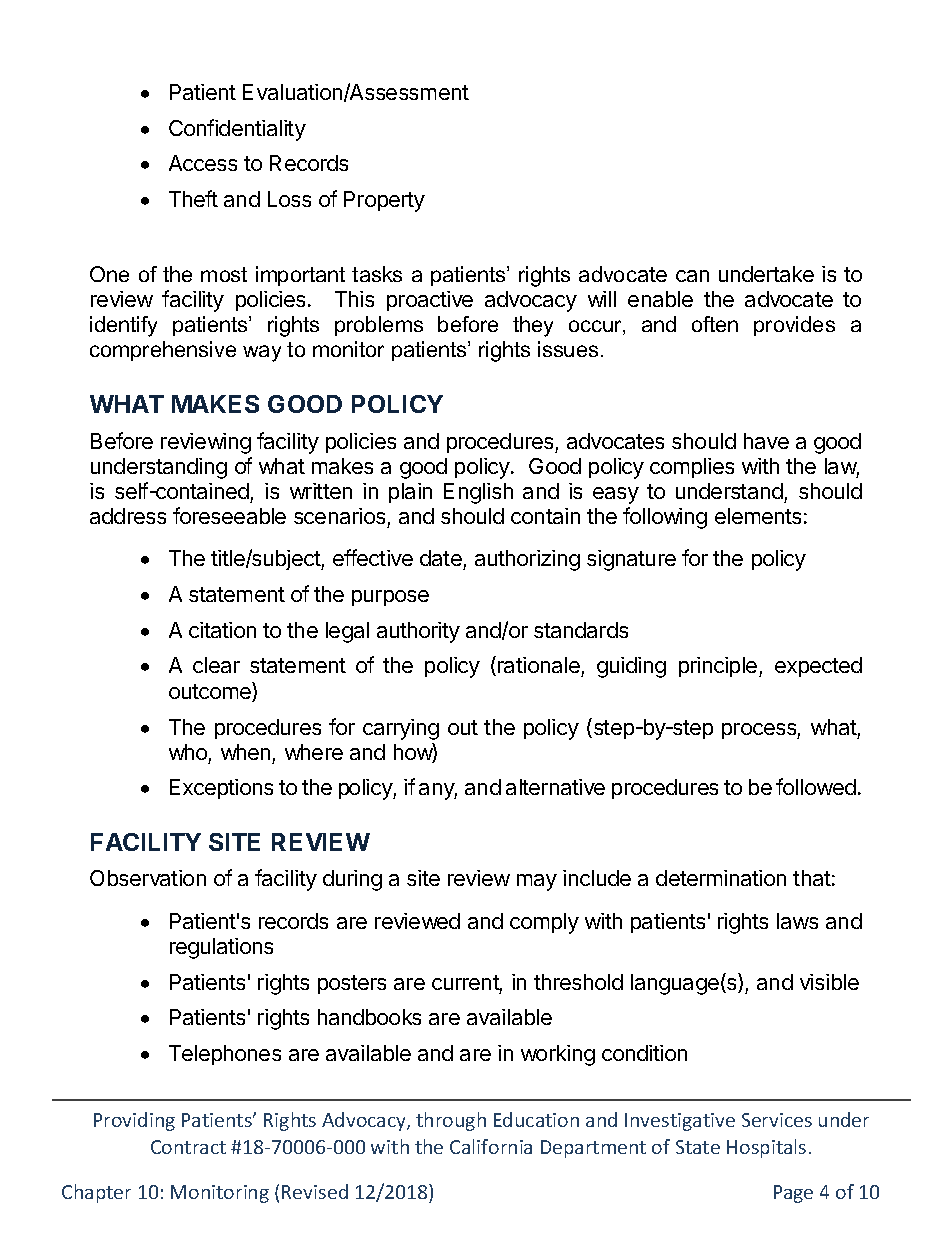  What do you see at coordinates (692, 276) in the screenshot?
I see `can` at bounding box center [692, 276].
